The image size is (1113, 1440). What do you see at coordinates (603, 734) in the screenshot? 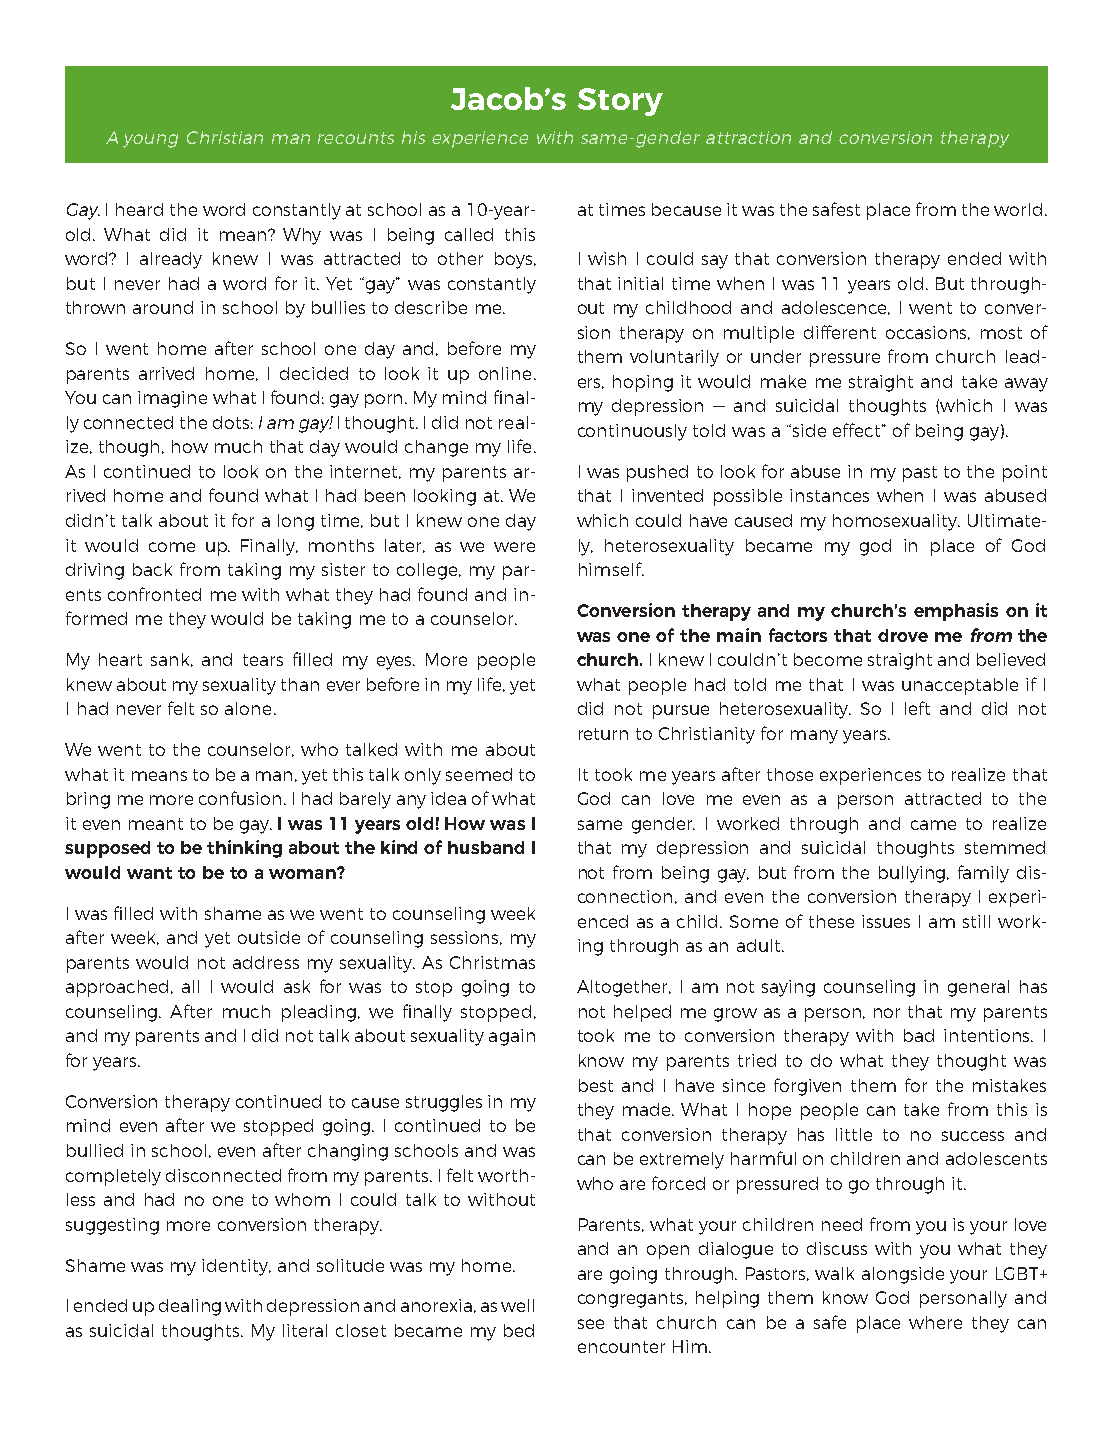
I see `return` at bounding box center [603, 734].
